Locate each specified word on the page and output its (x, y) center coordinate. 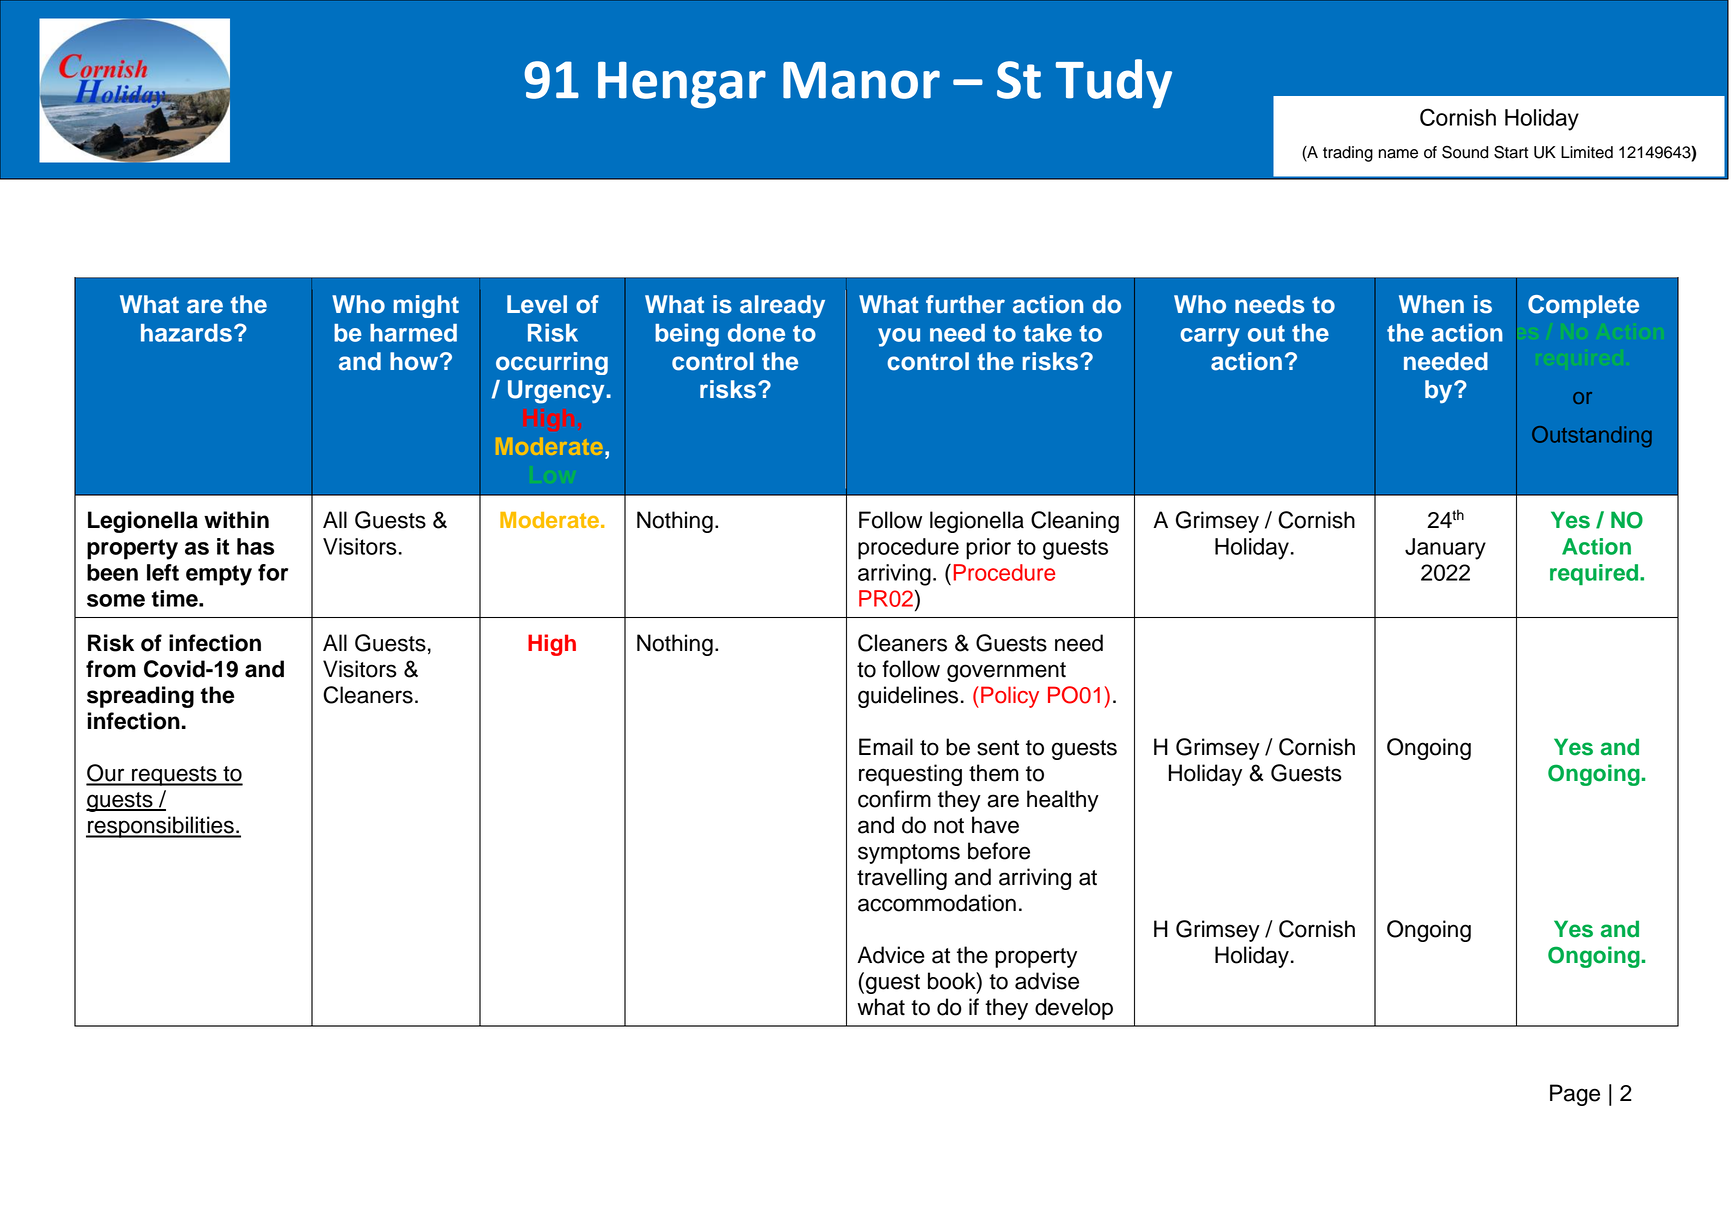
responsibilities (161, 827)
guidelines (908, 697)
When (1431, 304)
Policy (1010, 697)
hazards (186, 333)
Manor (861, 80)
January (1445, 549)
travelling (902, 879)
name (1398, 154)
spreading (140, 697)
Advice (891, 955)
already (782, 306)
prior (988, 549)
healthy (1063, 801)
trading (1348, 154)
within (236, 519)
